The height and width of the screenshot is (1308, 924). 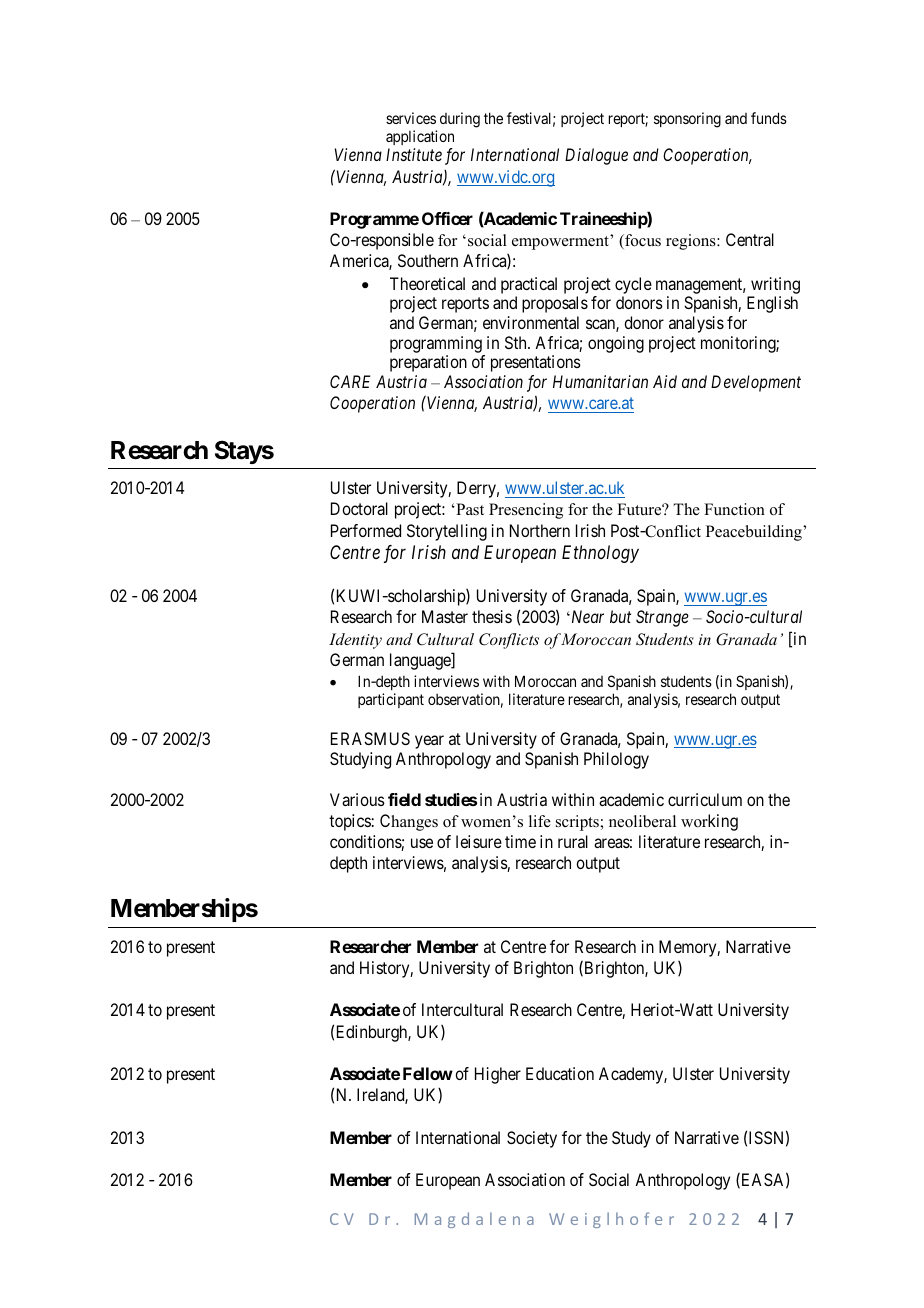 I want to click on life, so click(x=540, y=821).
